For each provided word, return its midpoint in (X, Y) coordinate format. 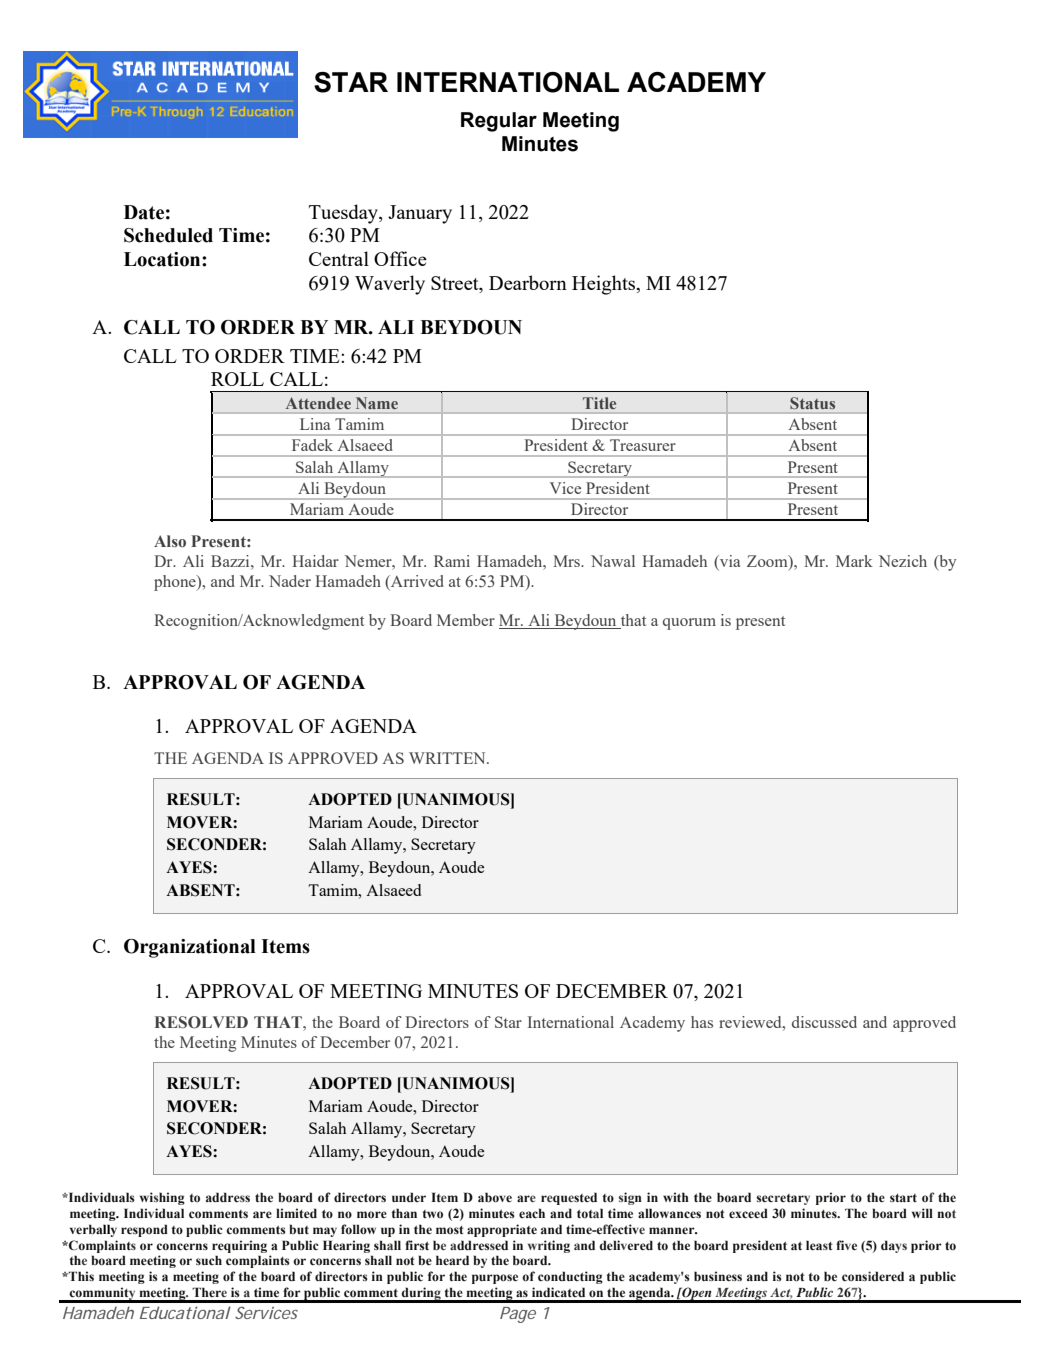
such (209, 1260)
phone (176, 583)
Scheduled (168, 235)
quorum (689, 624)
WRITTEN (448, 758)
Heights (605, 285)
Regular (499, 122)
